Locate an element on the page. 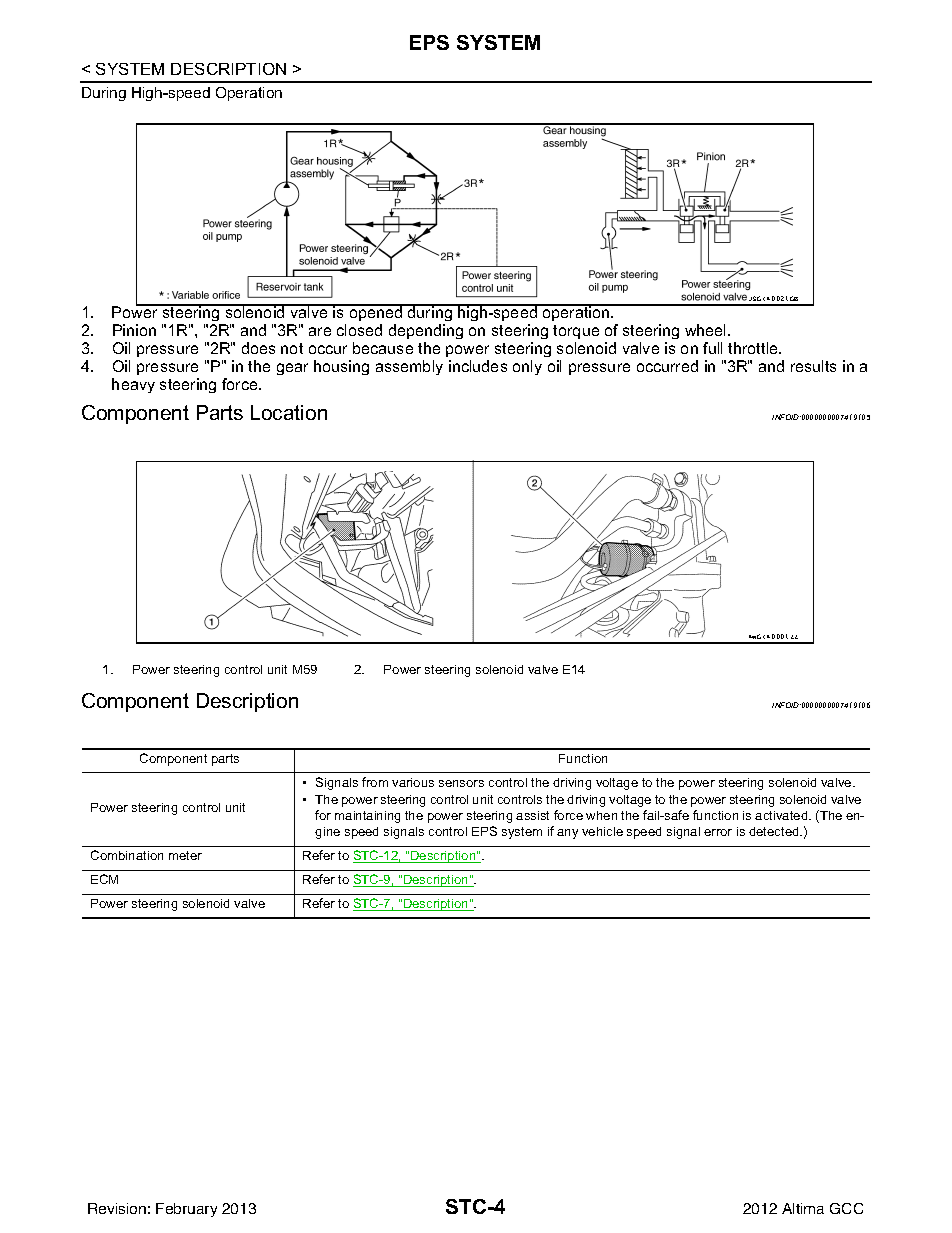 The image size is (952, 1233). GCC is located at coordinates (846, 1208).
